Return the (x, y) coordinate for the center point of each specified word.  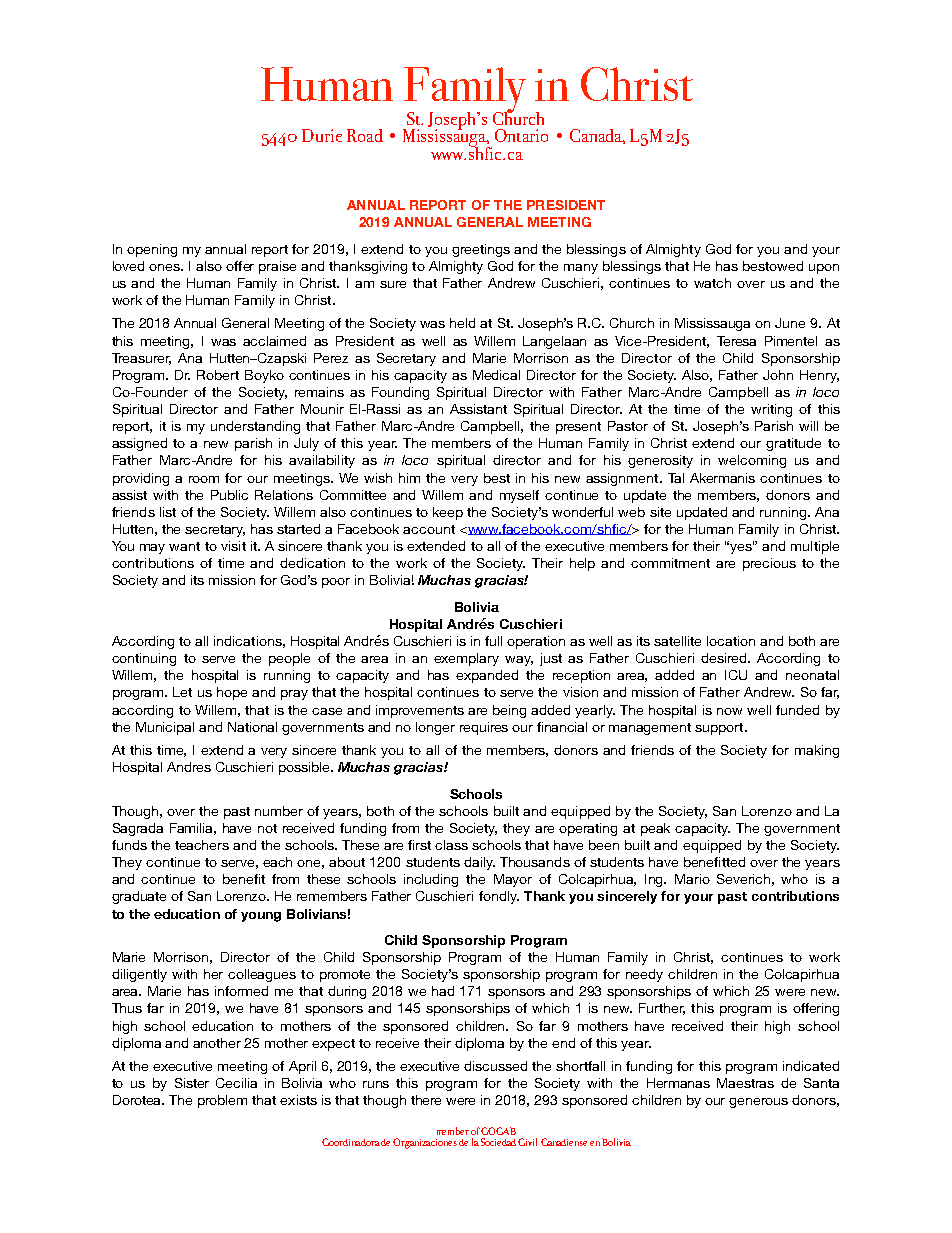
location (731, 641)
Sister (192, 1083)
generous (758, 1103)
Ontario (521, 135)
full (493, 641)
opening (152, 250)
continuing (144, 659)
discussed (495, 1066)
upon (824, 269)
